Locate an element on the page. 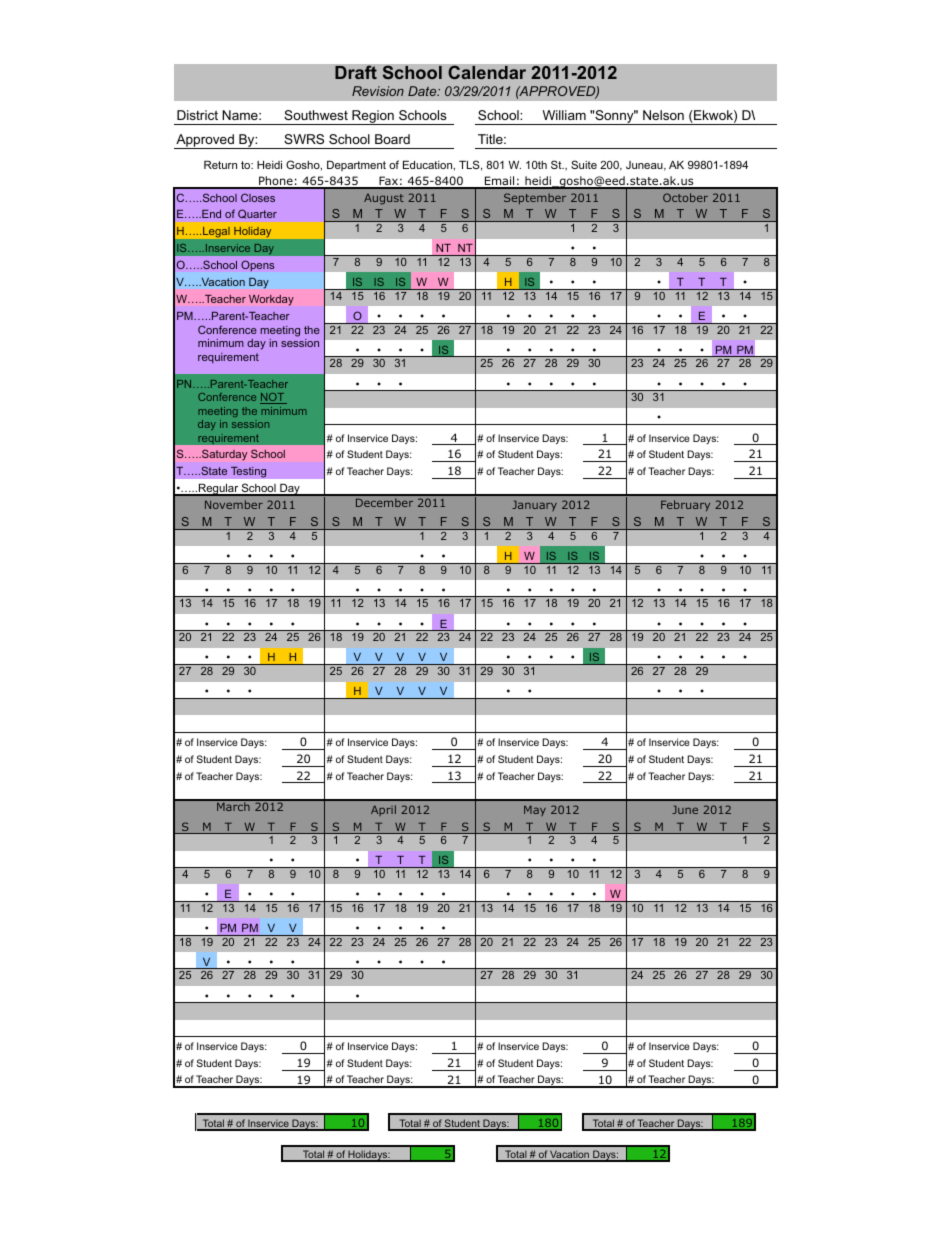 The height and width of the image is (1233, 952). August is located at coordinates (384, 199).
